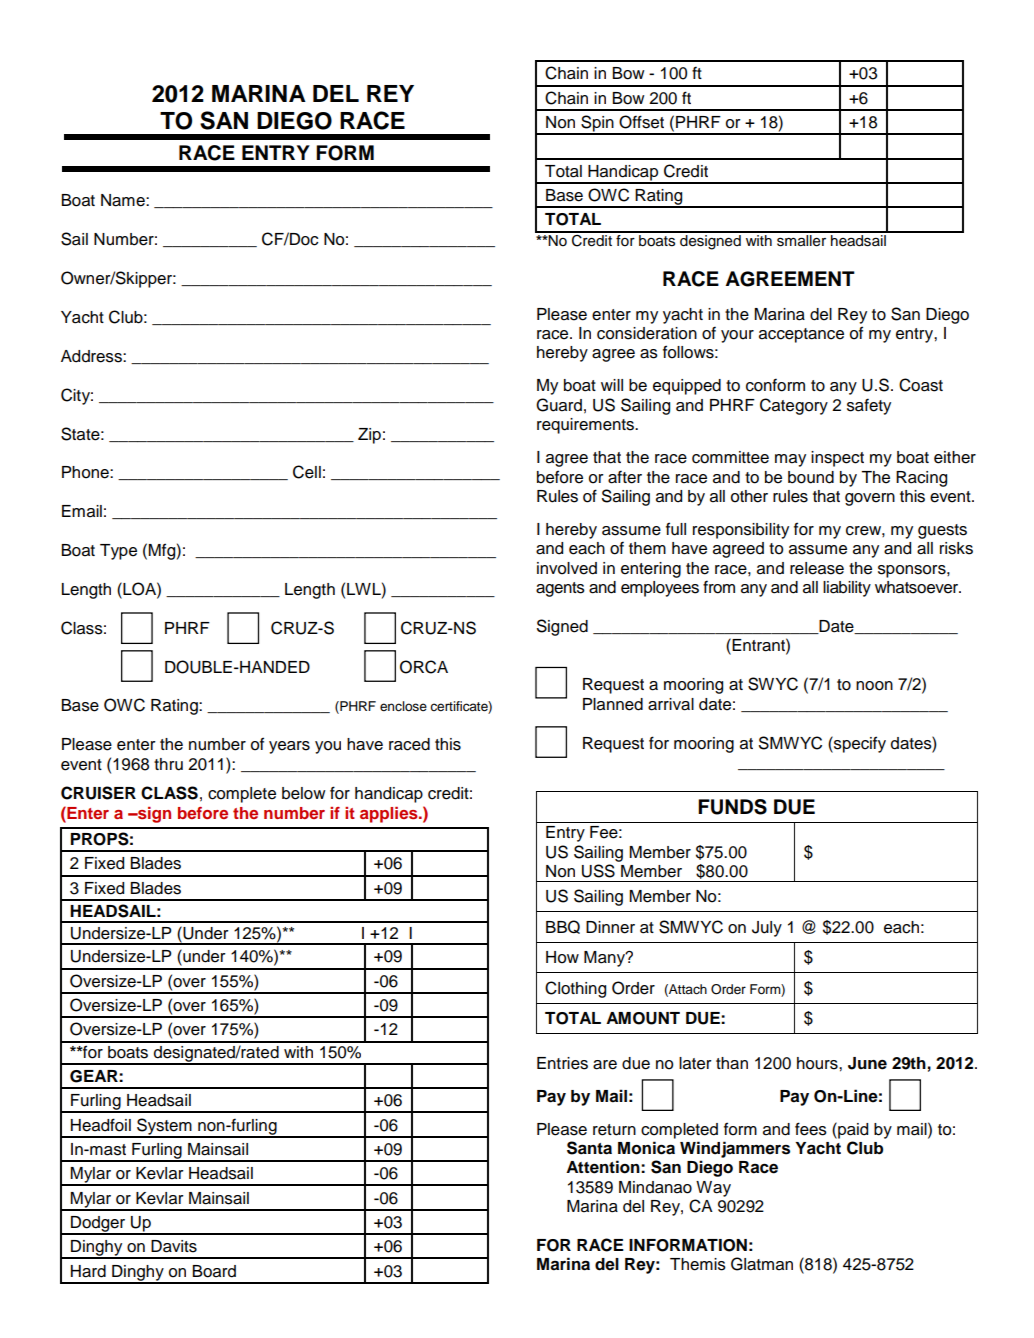 This page has width=1034, height=1338. I want to click on acceptance, so click(801, 335).
